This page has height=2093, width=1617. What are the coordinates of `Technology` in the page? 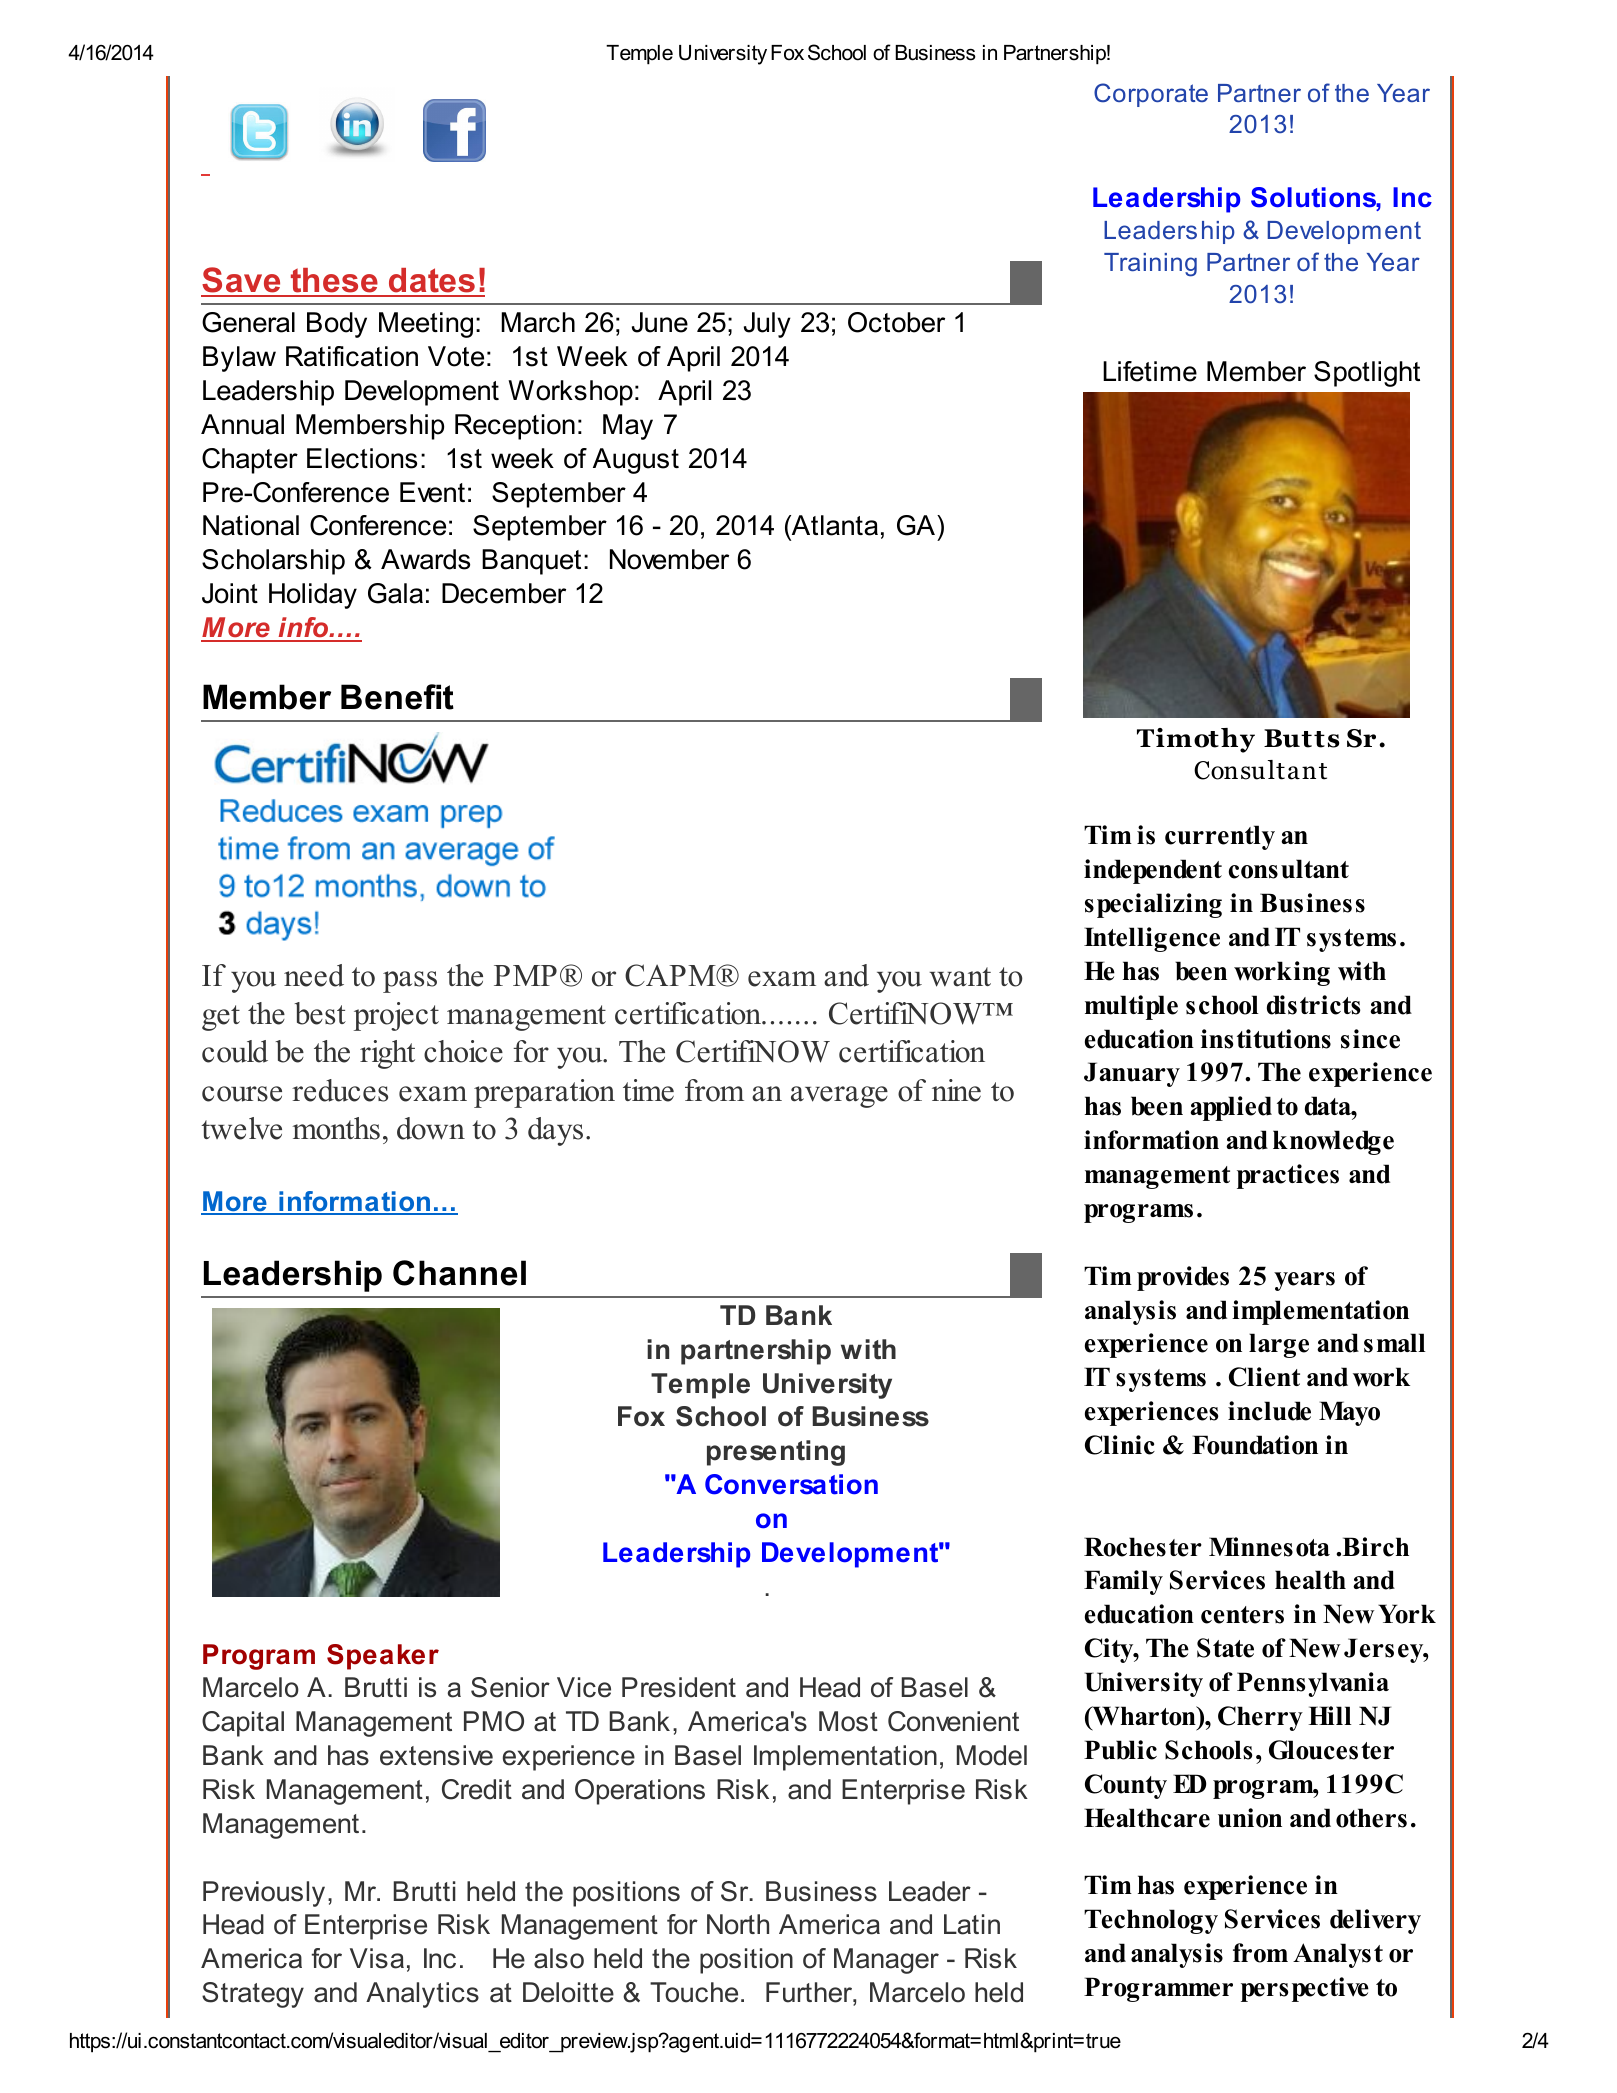 It's located at (1151, 1921).
